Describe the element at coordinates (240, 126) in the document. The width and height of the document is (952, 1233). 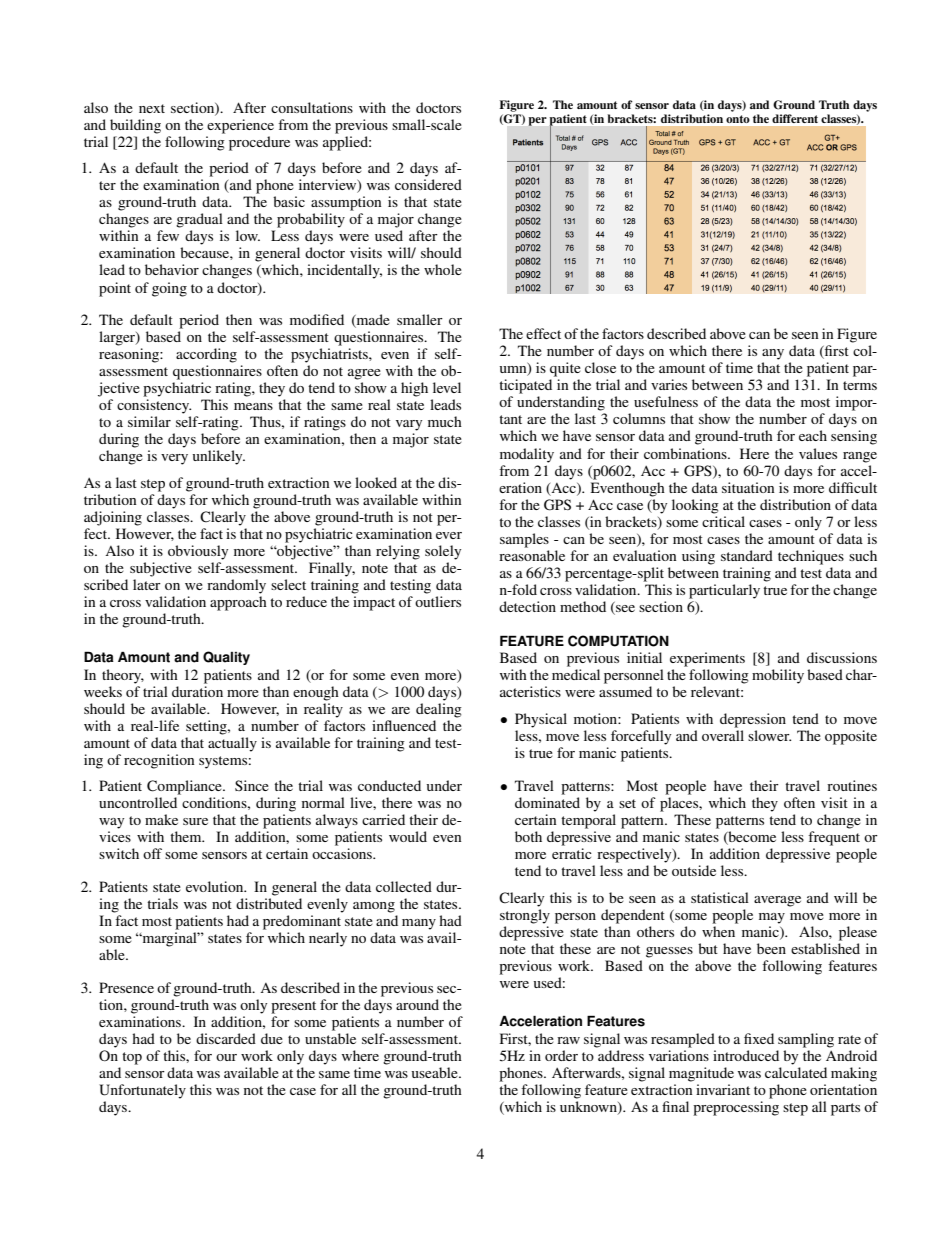
I see `experience` at that location.
